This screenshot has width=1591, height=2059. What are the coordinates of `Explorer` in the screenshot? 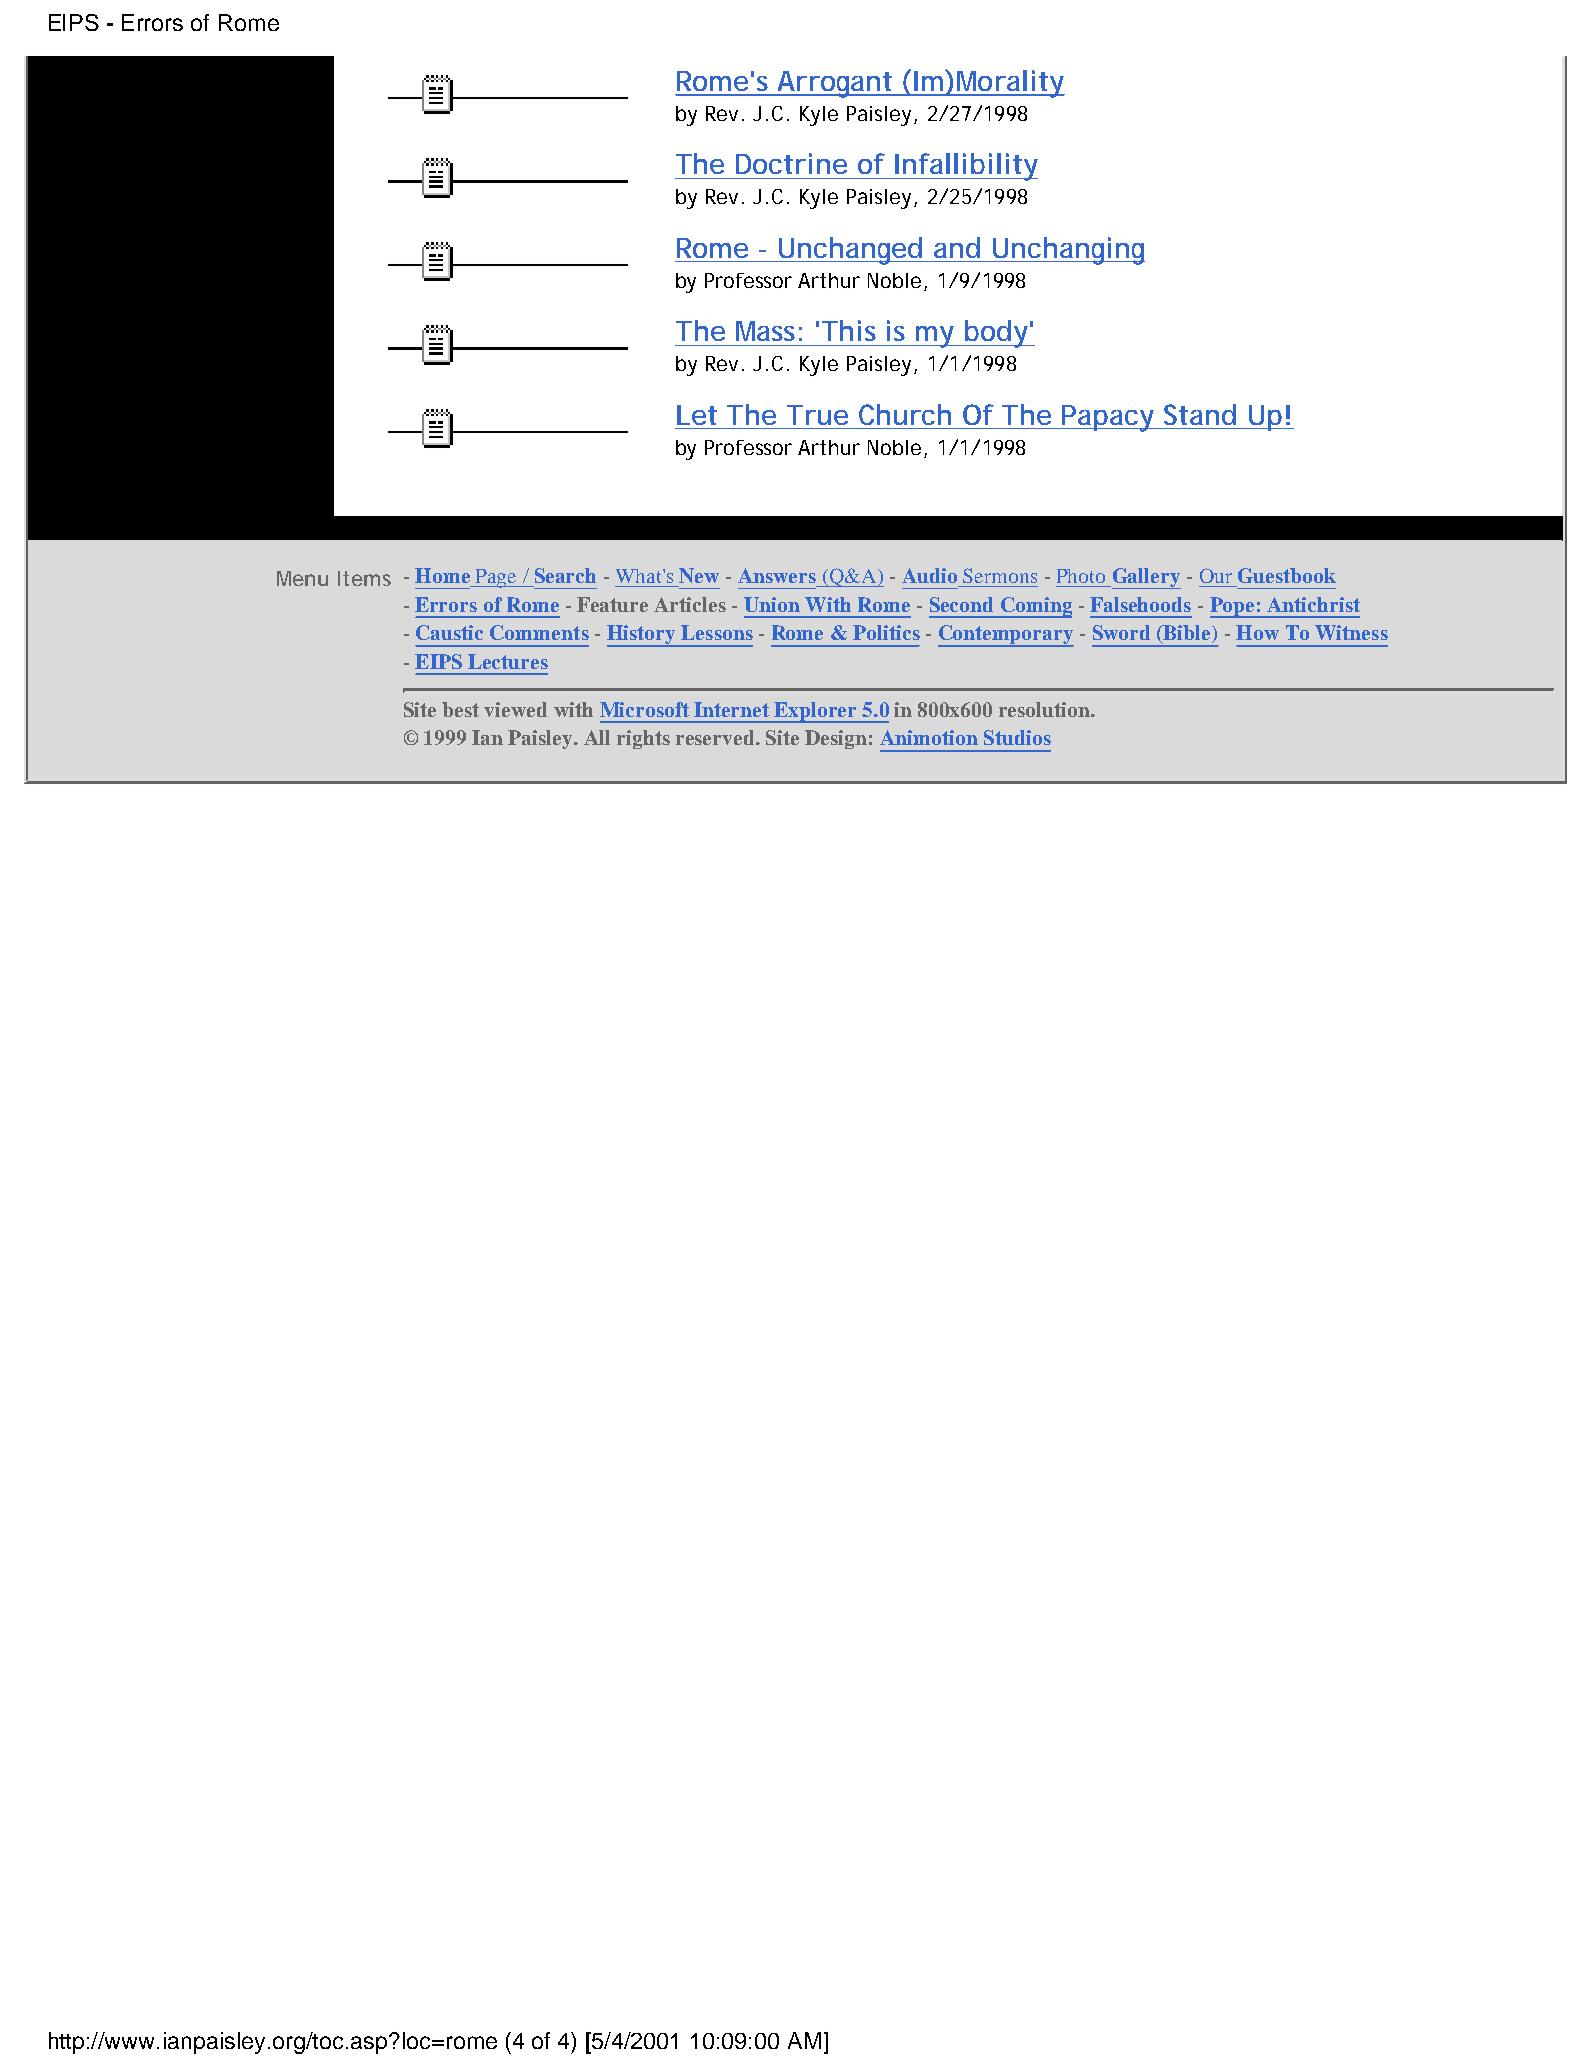 It's located at (816, 712).
